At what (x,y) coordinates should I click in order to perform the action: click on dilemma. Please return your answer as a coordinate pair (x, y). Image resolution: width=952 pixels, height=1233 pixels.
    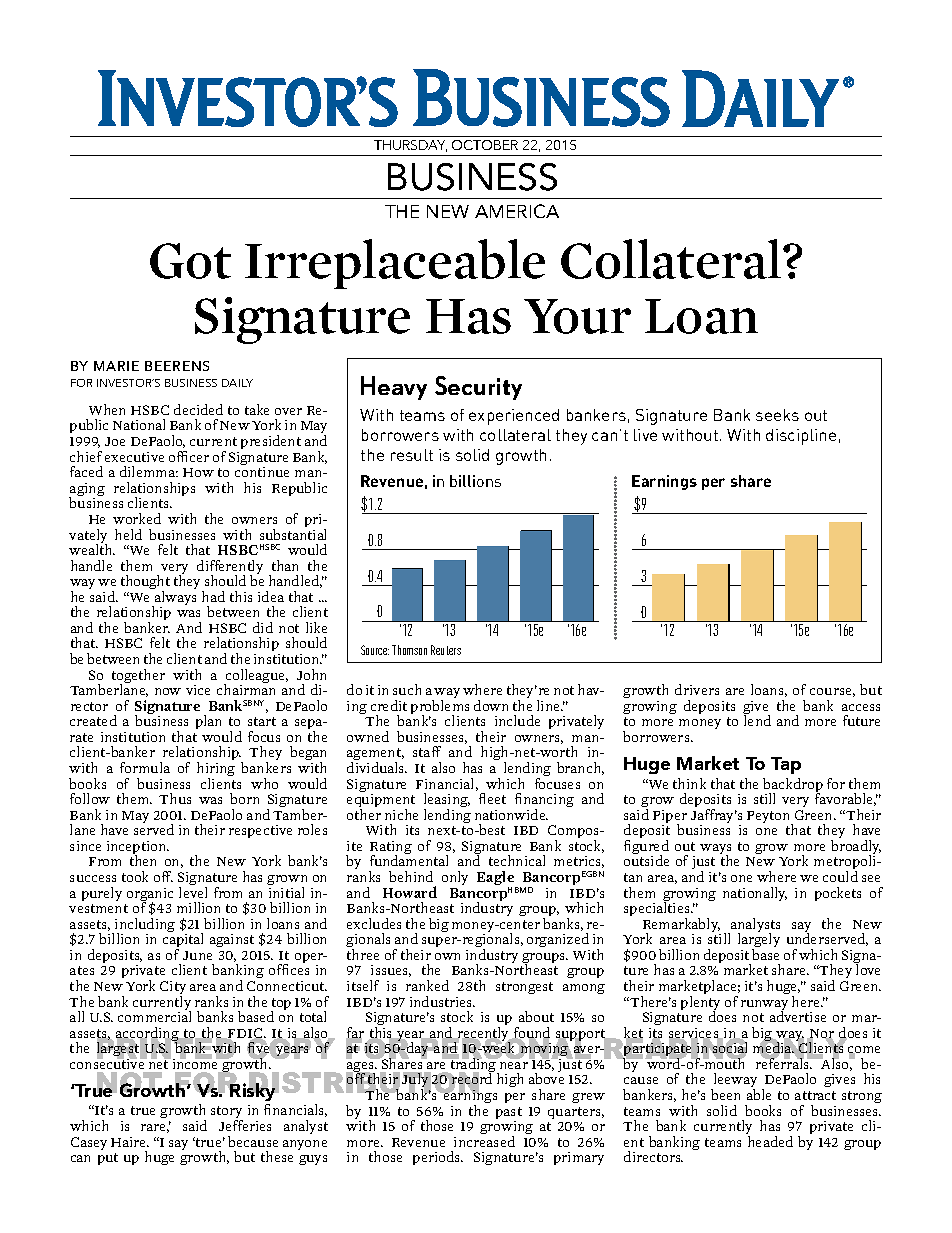
    Looking at the image, I should click on (149, 471).
